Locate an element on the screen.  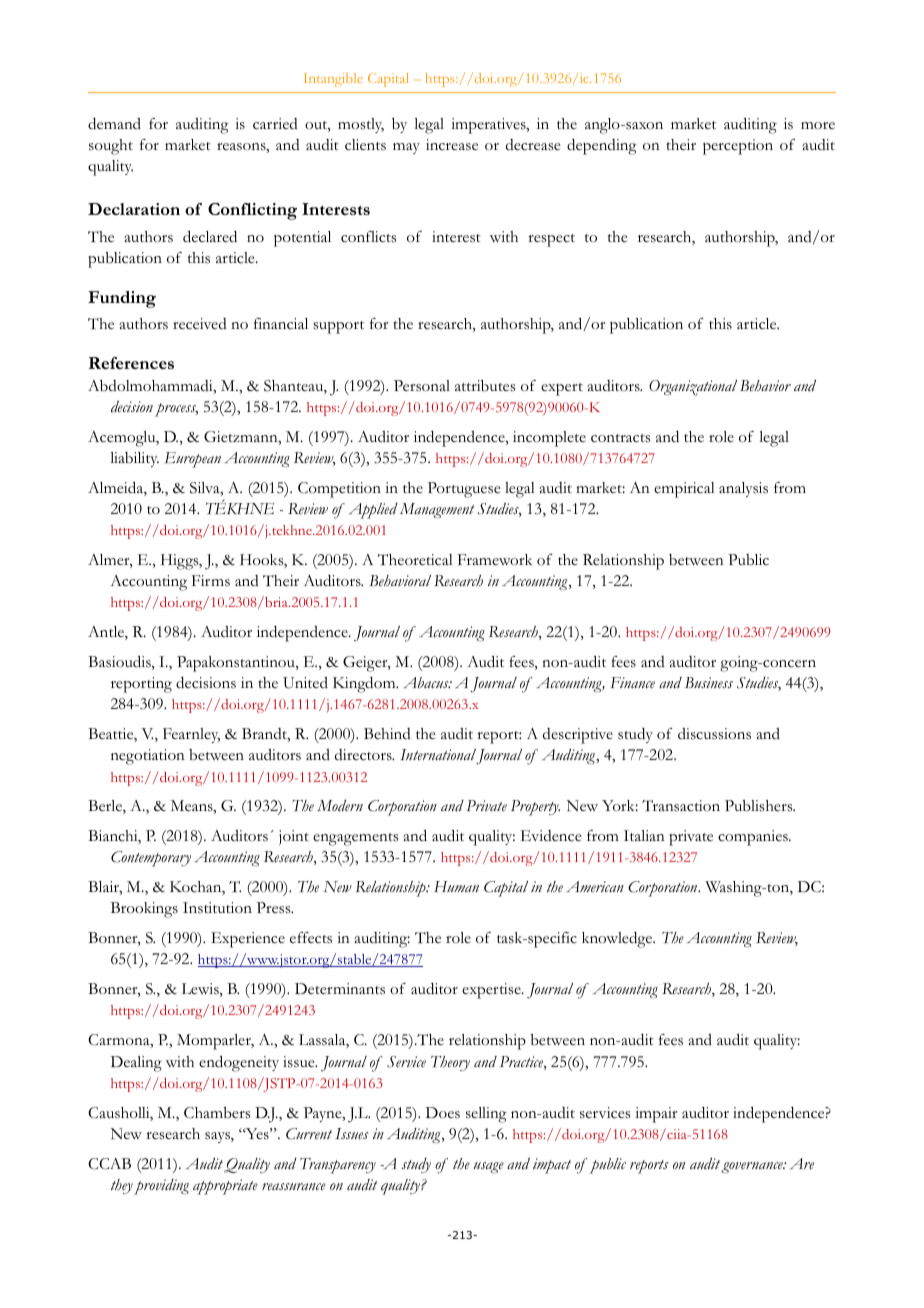
companies is located at coordinates (754, 838).
